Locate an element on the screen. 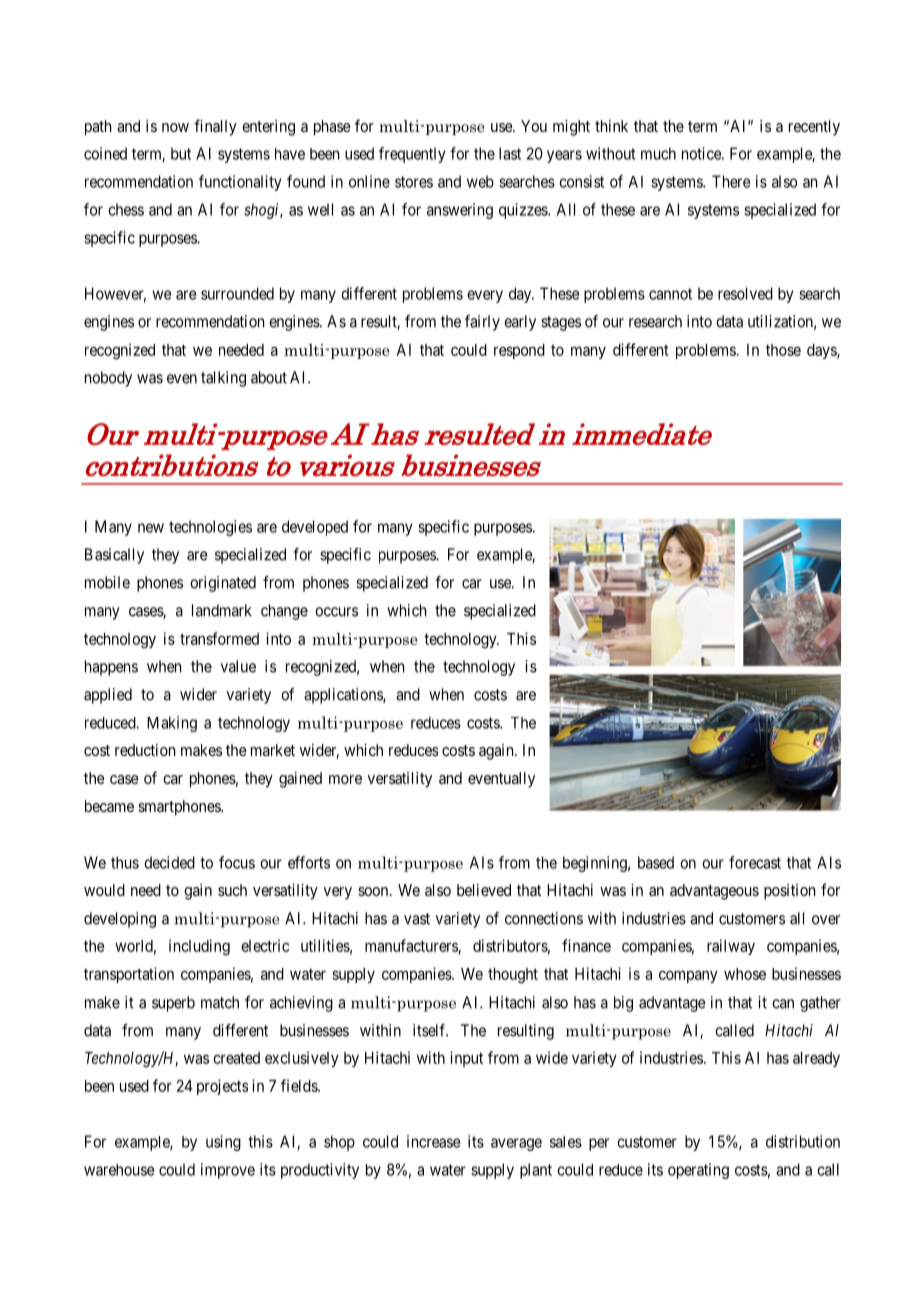  believed is located at coordinates (484, 890).
